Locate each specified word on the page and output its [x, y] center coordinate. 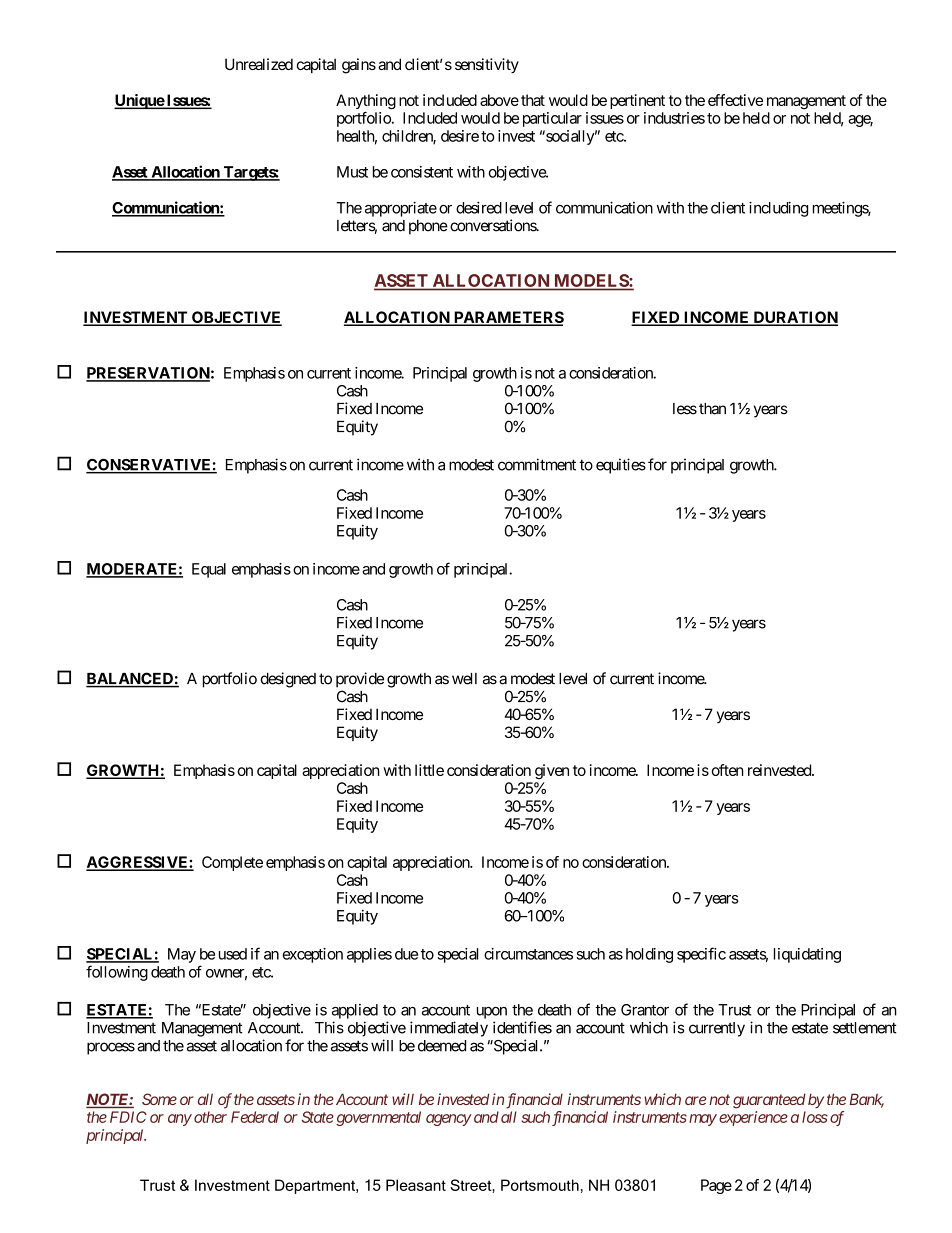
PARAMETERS [508, 318]
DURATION [794, 318]
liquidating [807, 955]
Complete [232, 863]
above [499, 100]
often [728, 770]
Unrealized [259, 64]
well [464, 679]
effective [735, 100]
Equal [209, 570]
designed [288, 680]
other [210, 1117]
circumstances [528, 954]
